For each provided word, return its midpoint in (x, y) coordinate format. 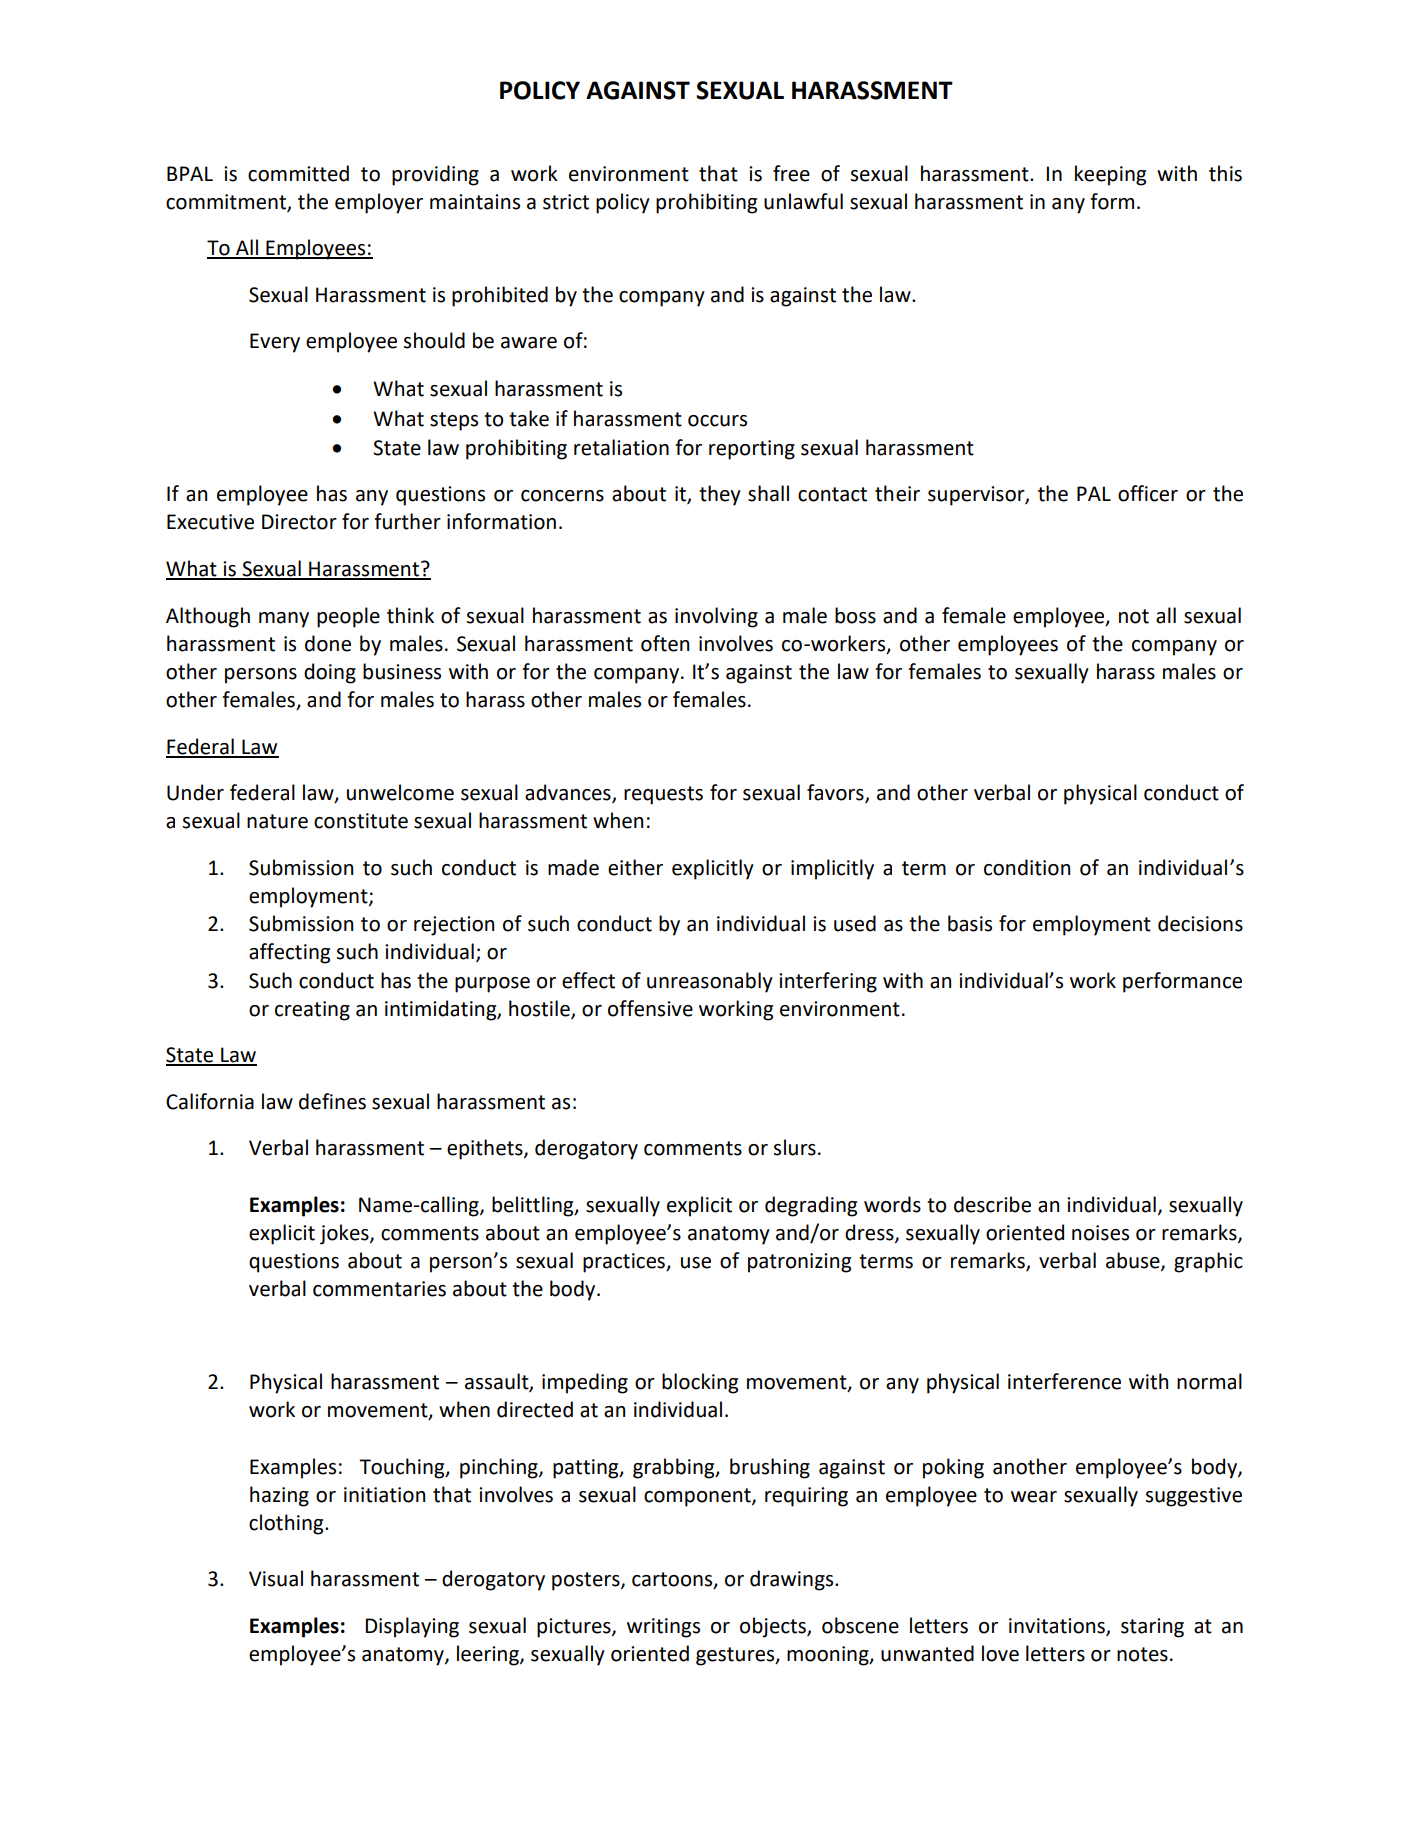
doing (330, 673)
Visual (276, 1578)
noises (1100, 1233)
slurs (795, 1147)
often (665, 643)
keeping (1110, 175)
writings (663, 1628)
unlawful (803, 201)
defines (332, 1101)
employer (379, 203)
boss (855, 615)
